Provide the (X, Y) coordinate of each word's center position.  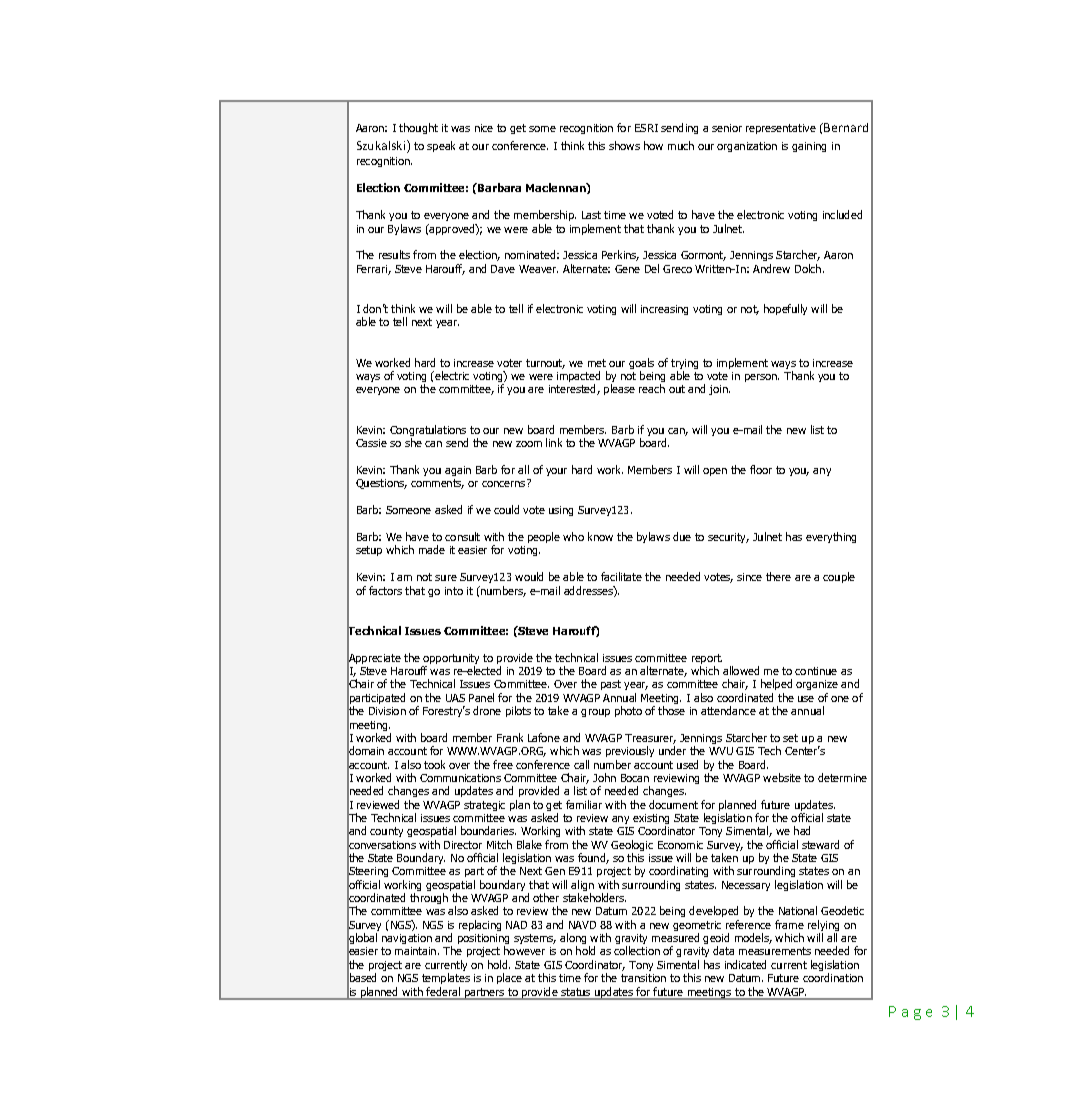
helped (776, 686)
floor (761, 469)
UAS (455, 698)
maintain (417, 951)
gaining (809, 147)
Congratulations (429, 432)
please (619, 389)
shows (624, 145)
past (611, 685)
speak (441, 146)
